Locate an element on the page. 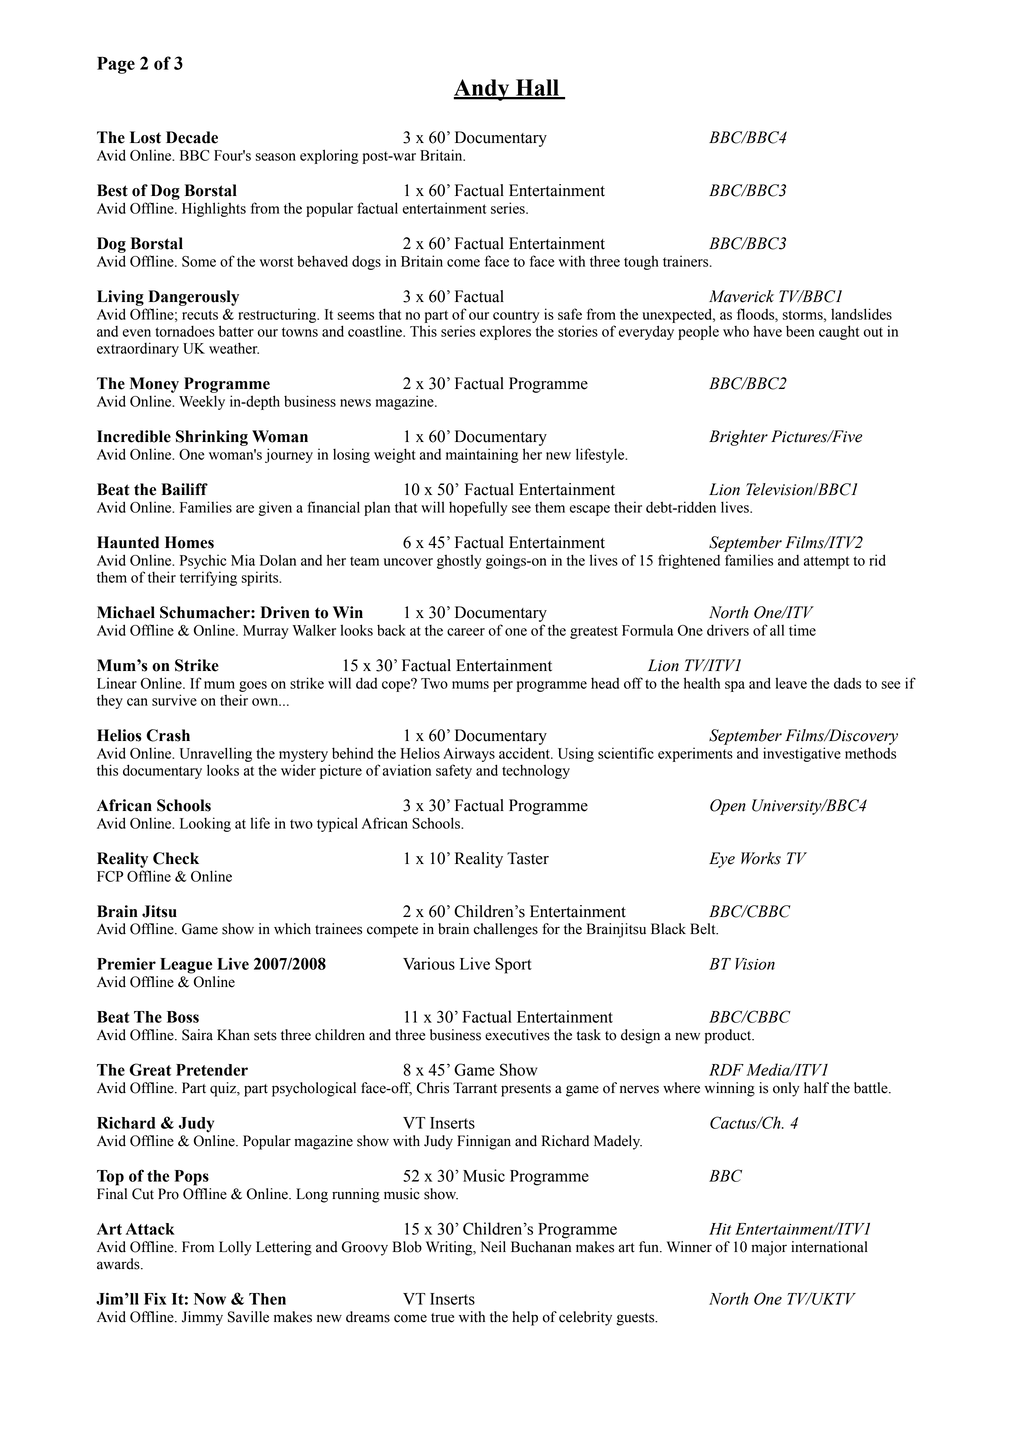 This document has height=1433, width=1013. leave is located at coordinates (791, 683).
